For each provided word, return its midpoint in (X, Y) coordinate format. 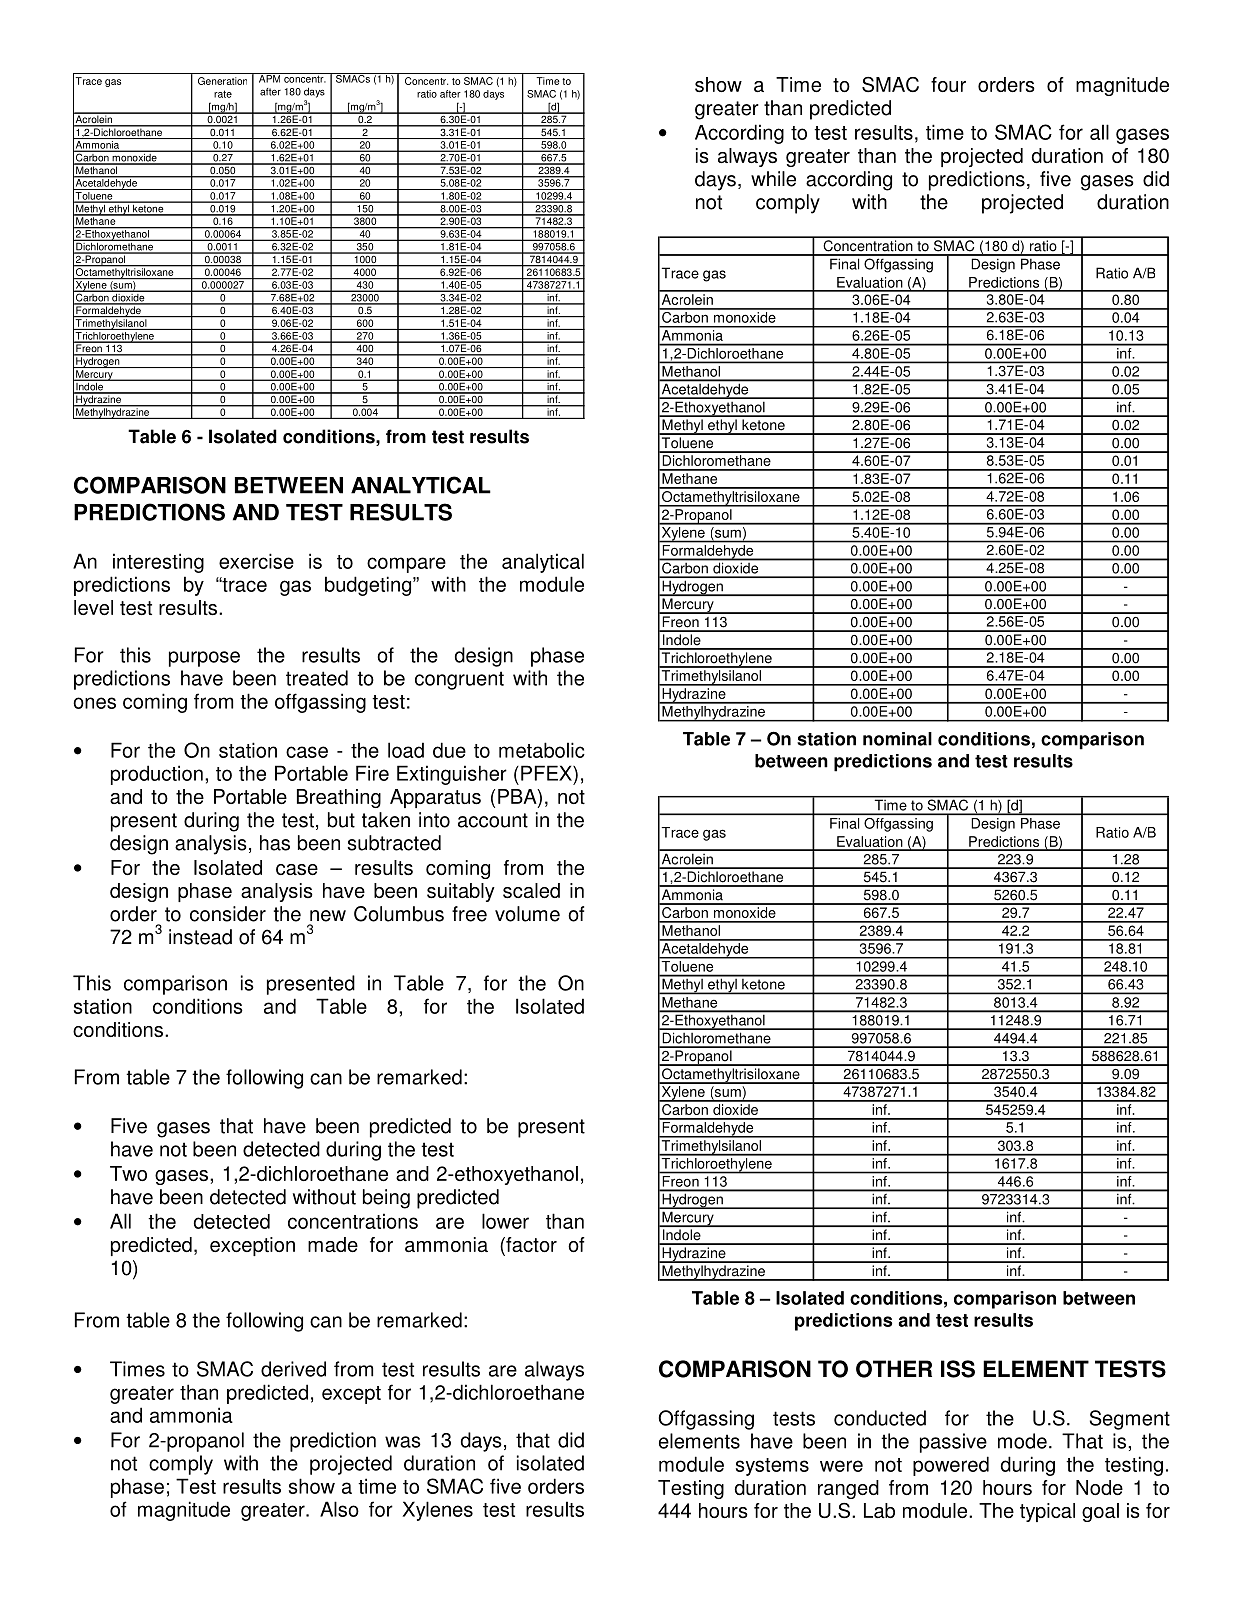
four (948, 84)
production (157, 775)
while (773, 179)
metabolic (542, 750)
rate (223, 94)
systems (772, 1467)
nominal (897, 739)
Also (339, 1509)
